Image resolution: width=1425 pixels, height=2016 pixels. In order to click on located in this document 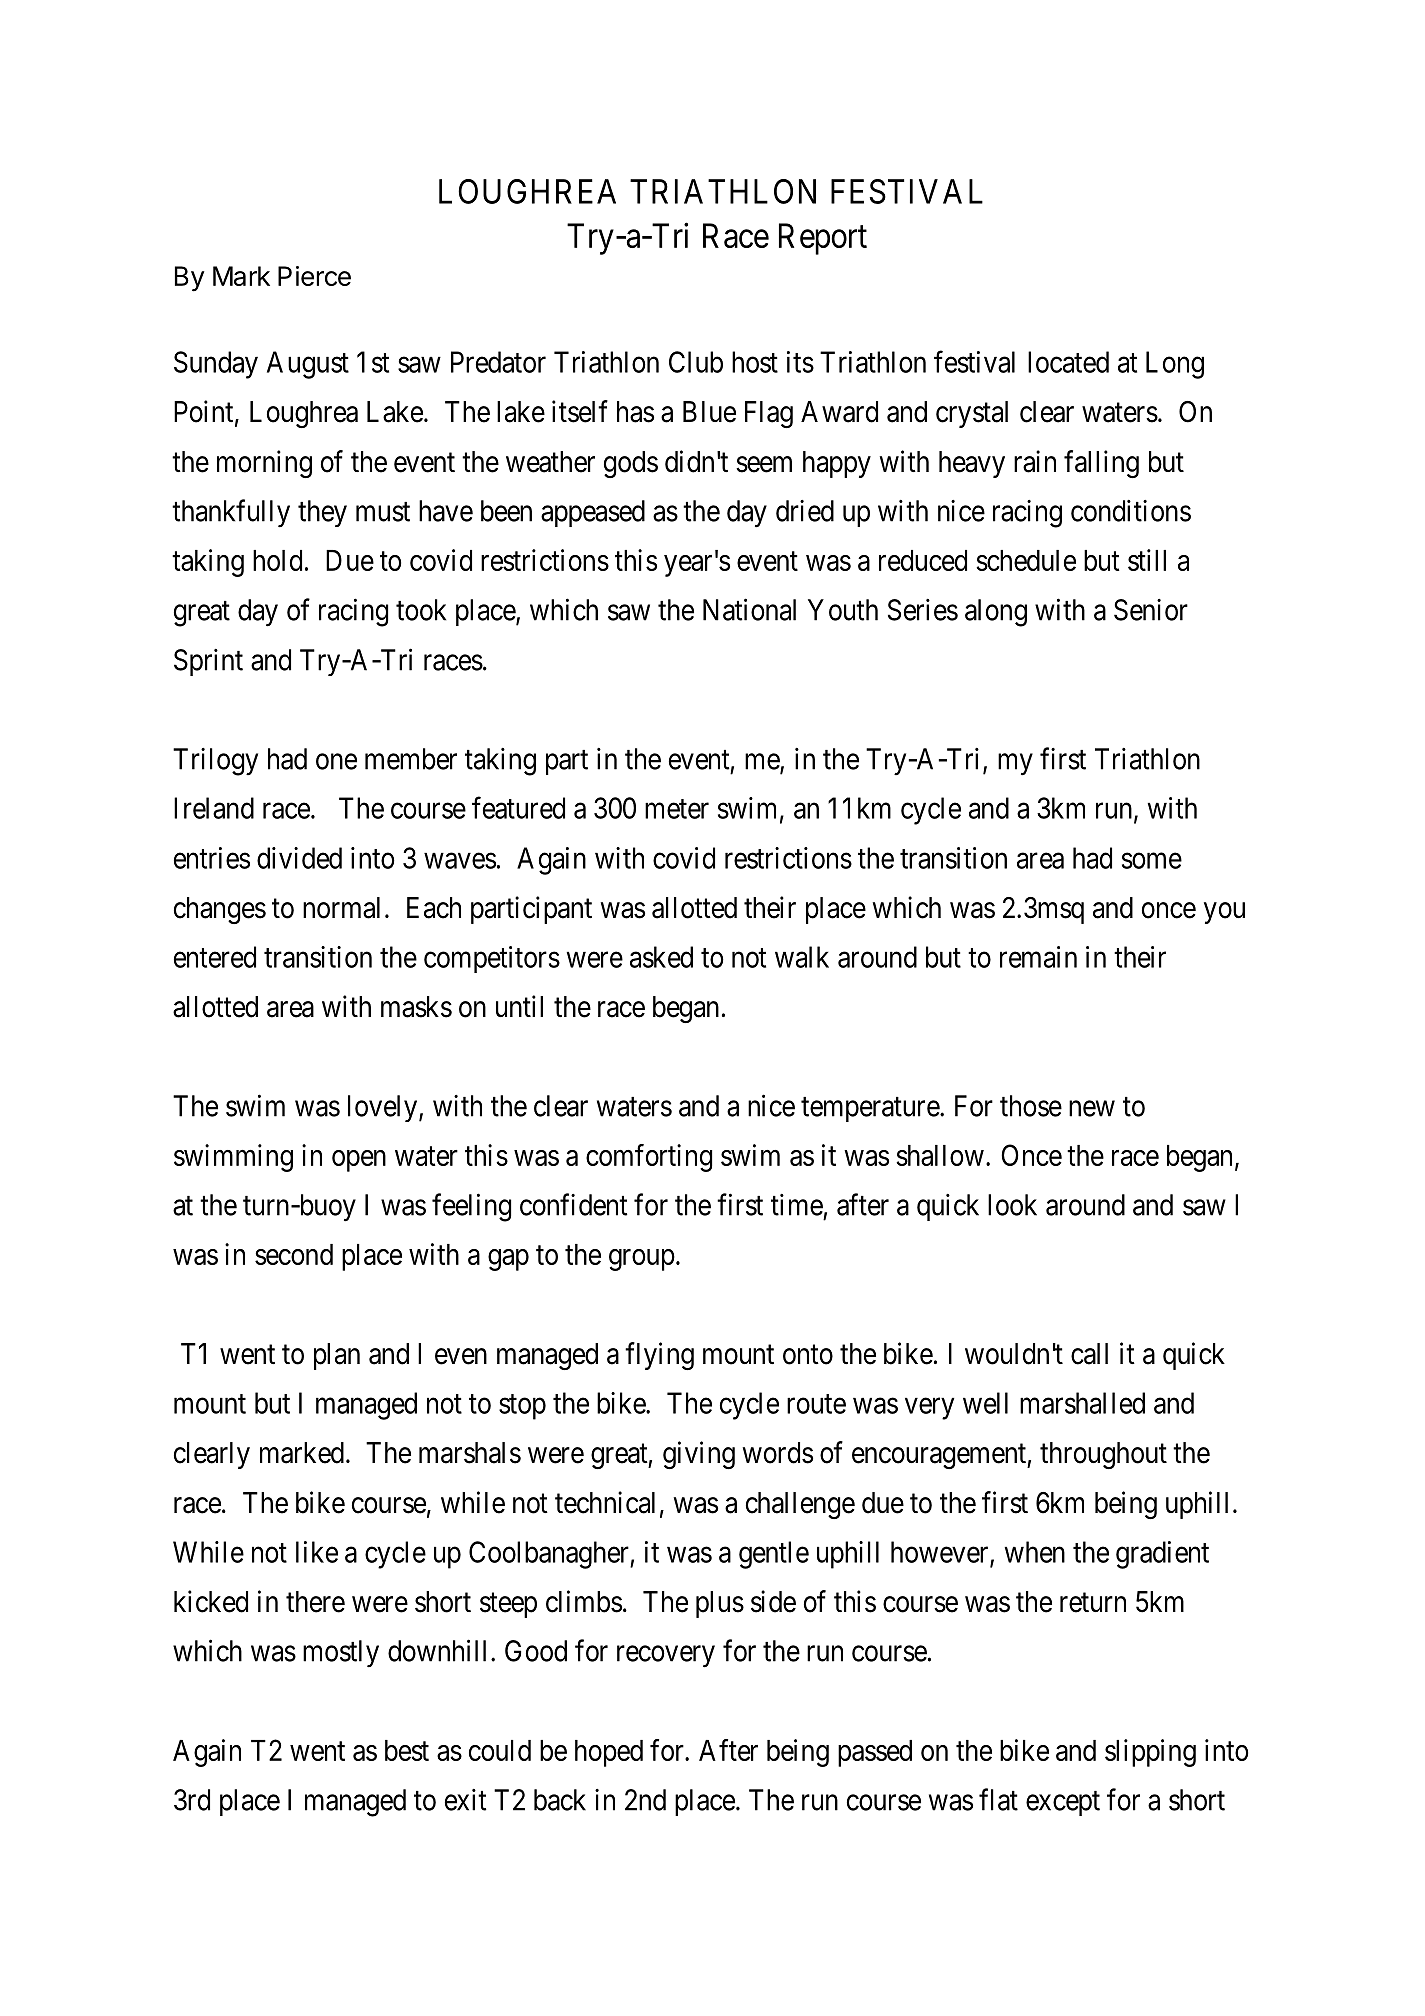, I will do `click(1068, 362)`.
